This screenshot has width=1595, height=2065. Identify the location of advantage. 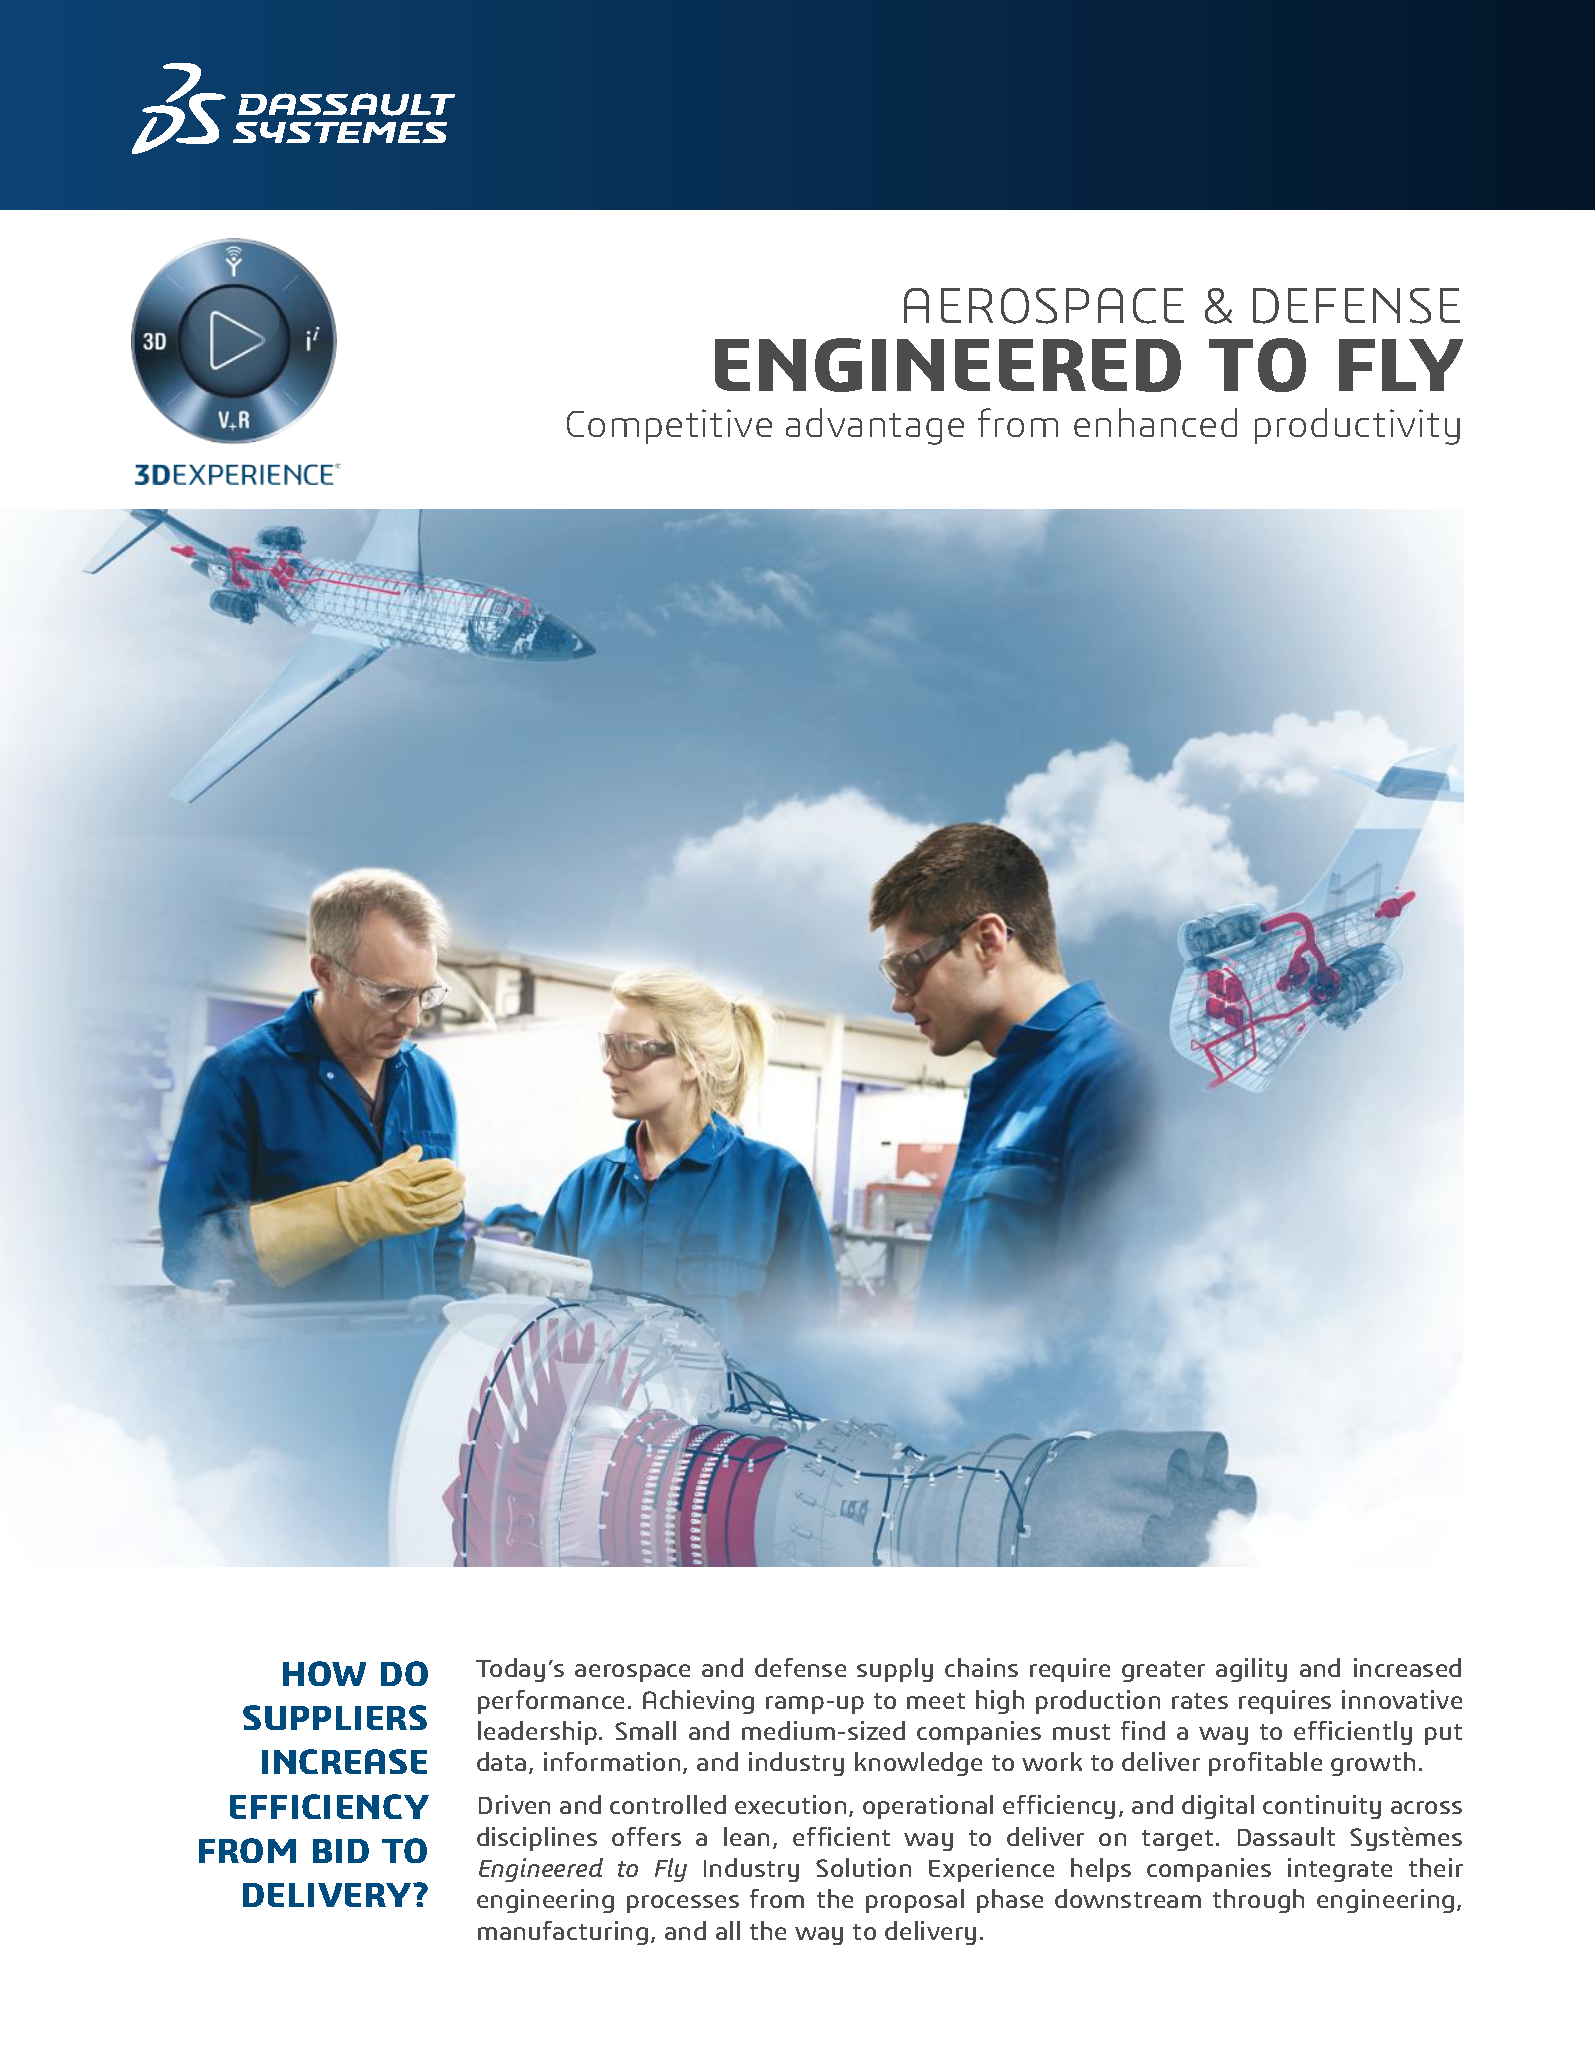
(875, 426).
